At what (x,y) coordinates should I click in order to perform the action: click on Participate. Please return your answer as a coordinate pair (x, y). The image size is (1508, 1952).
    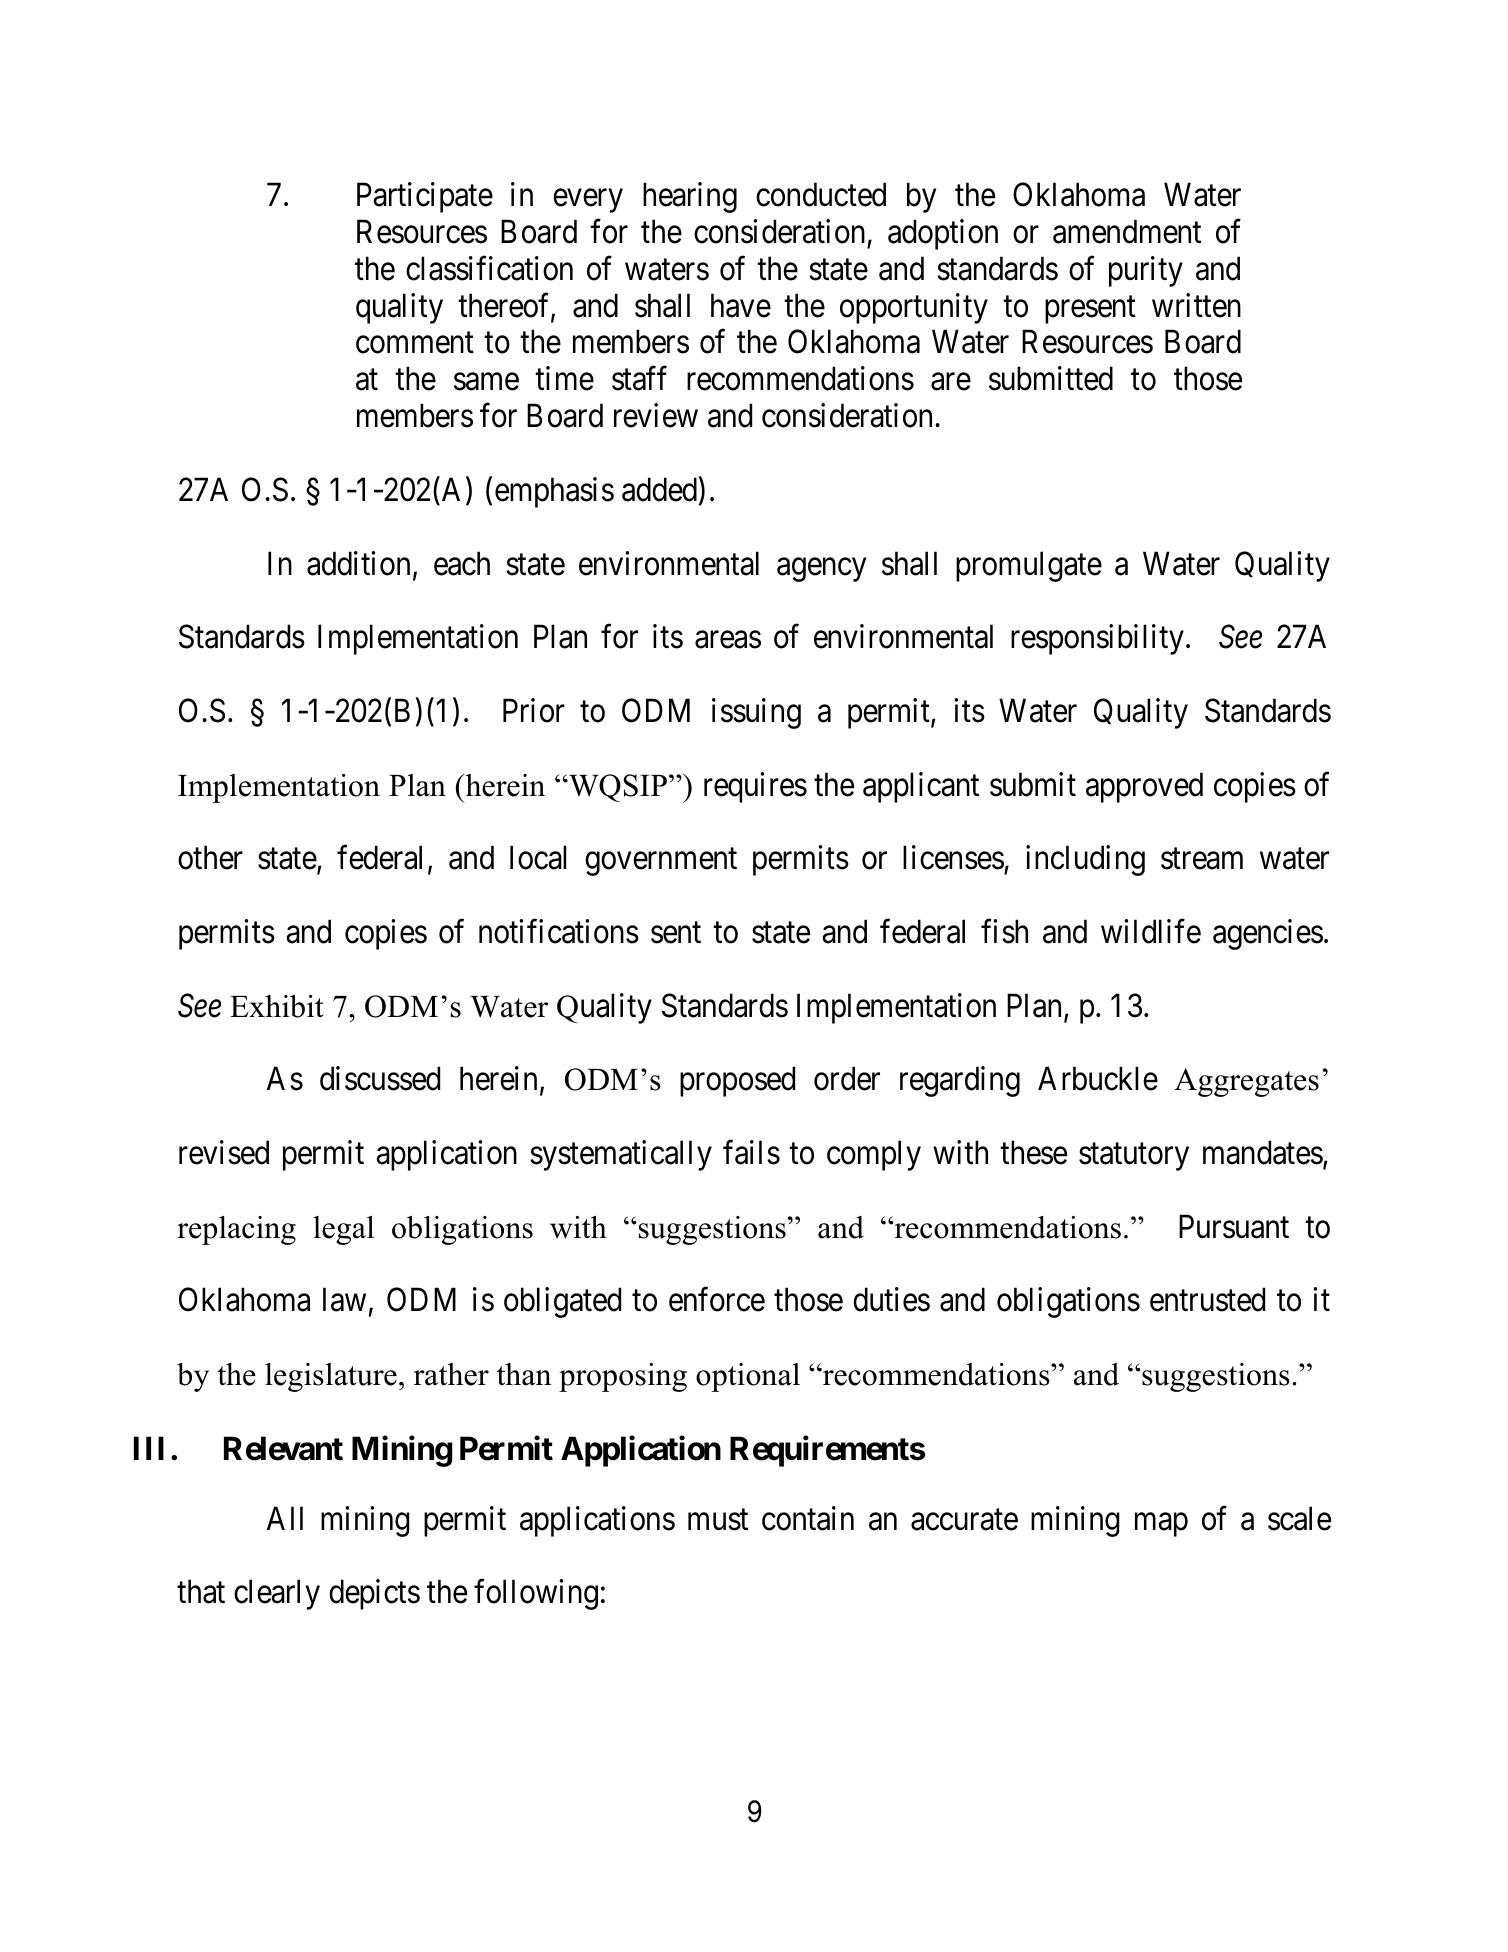
    Looking at the image, I should click on (425, 197).
